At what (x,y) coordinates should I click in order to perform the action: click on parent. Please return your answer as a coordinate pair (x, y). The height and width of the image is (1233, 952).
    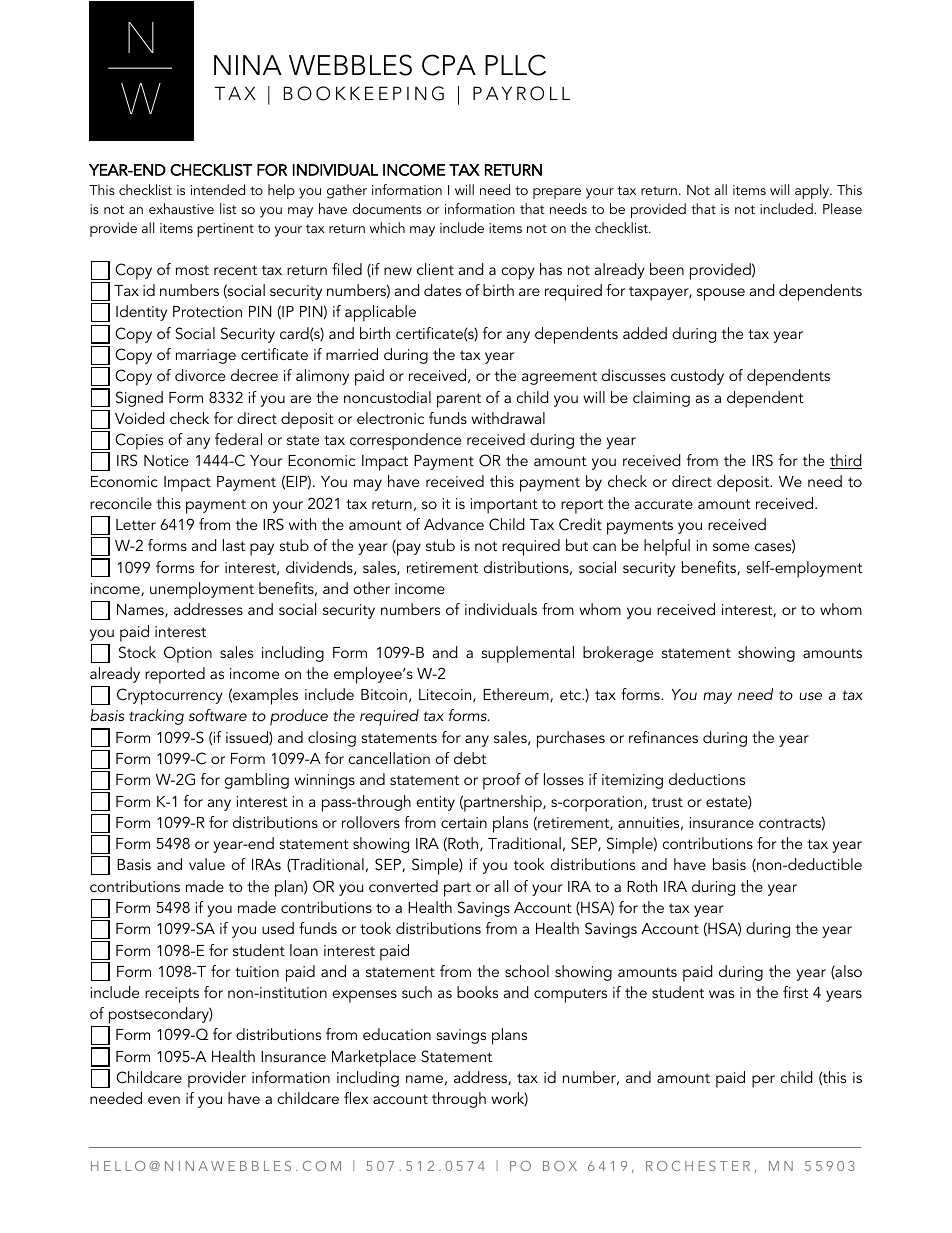
    Looking at the image, I should click on (459, 400).
